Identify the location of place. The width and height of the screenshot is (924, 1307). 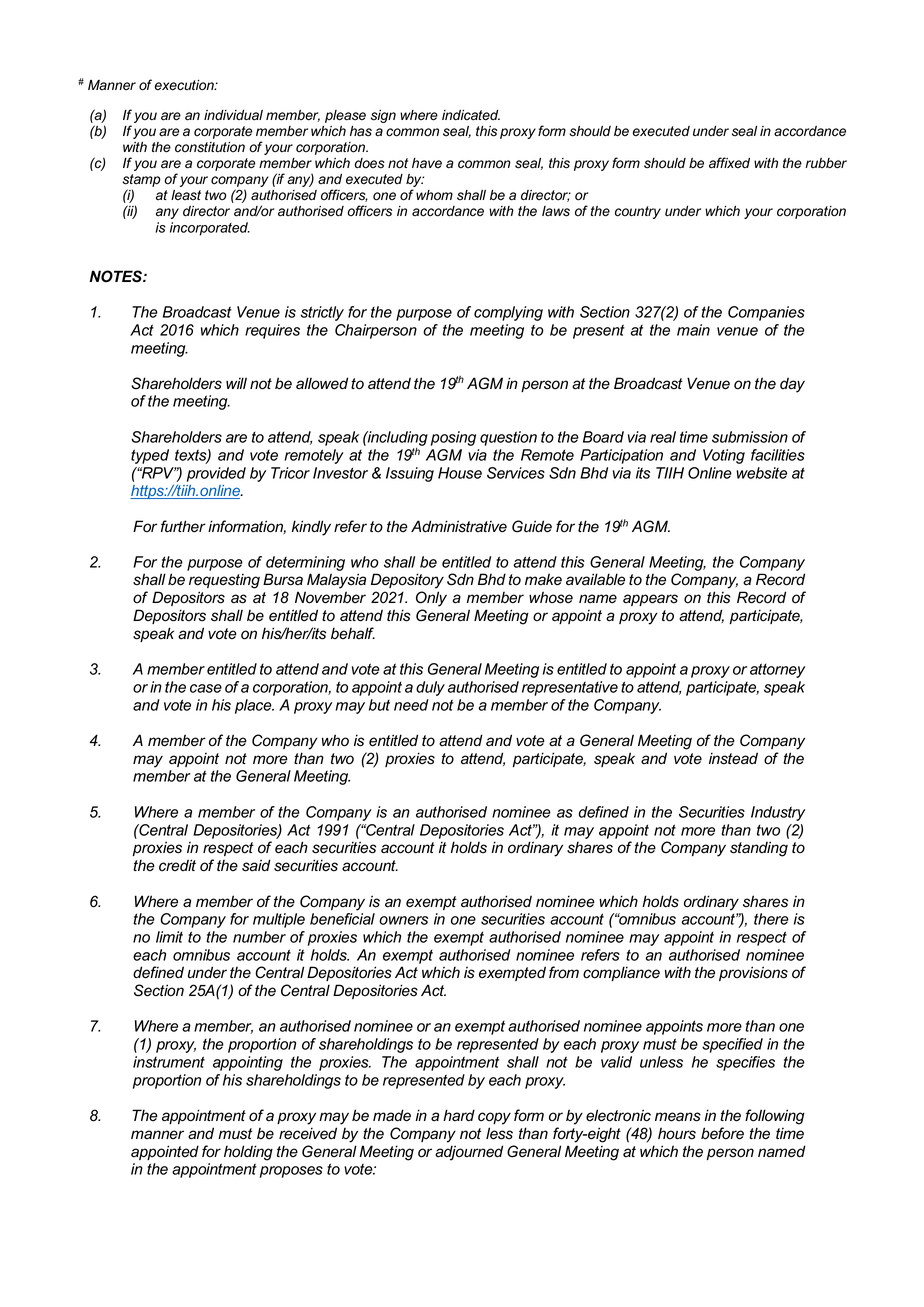
(254, 706).
